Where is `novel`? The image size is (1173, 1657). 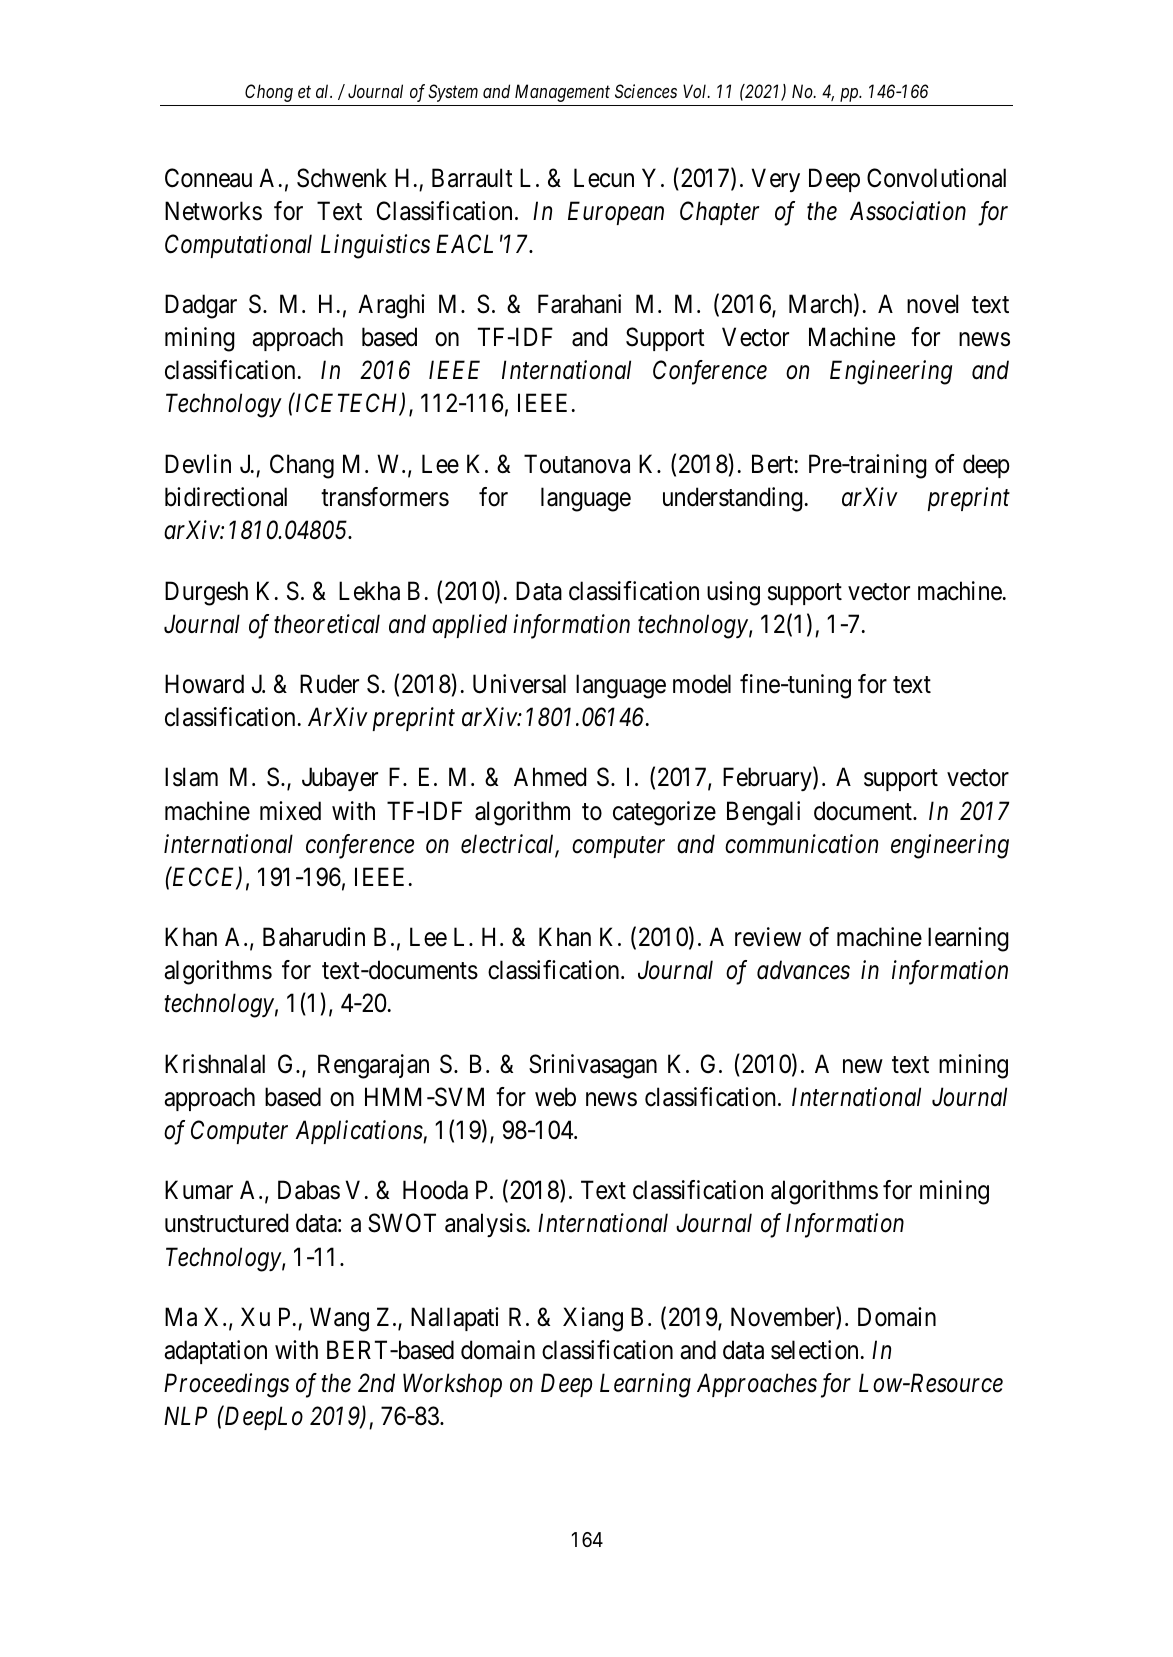 novel is located at coordinates (932, 304).
